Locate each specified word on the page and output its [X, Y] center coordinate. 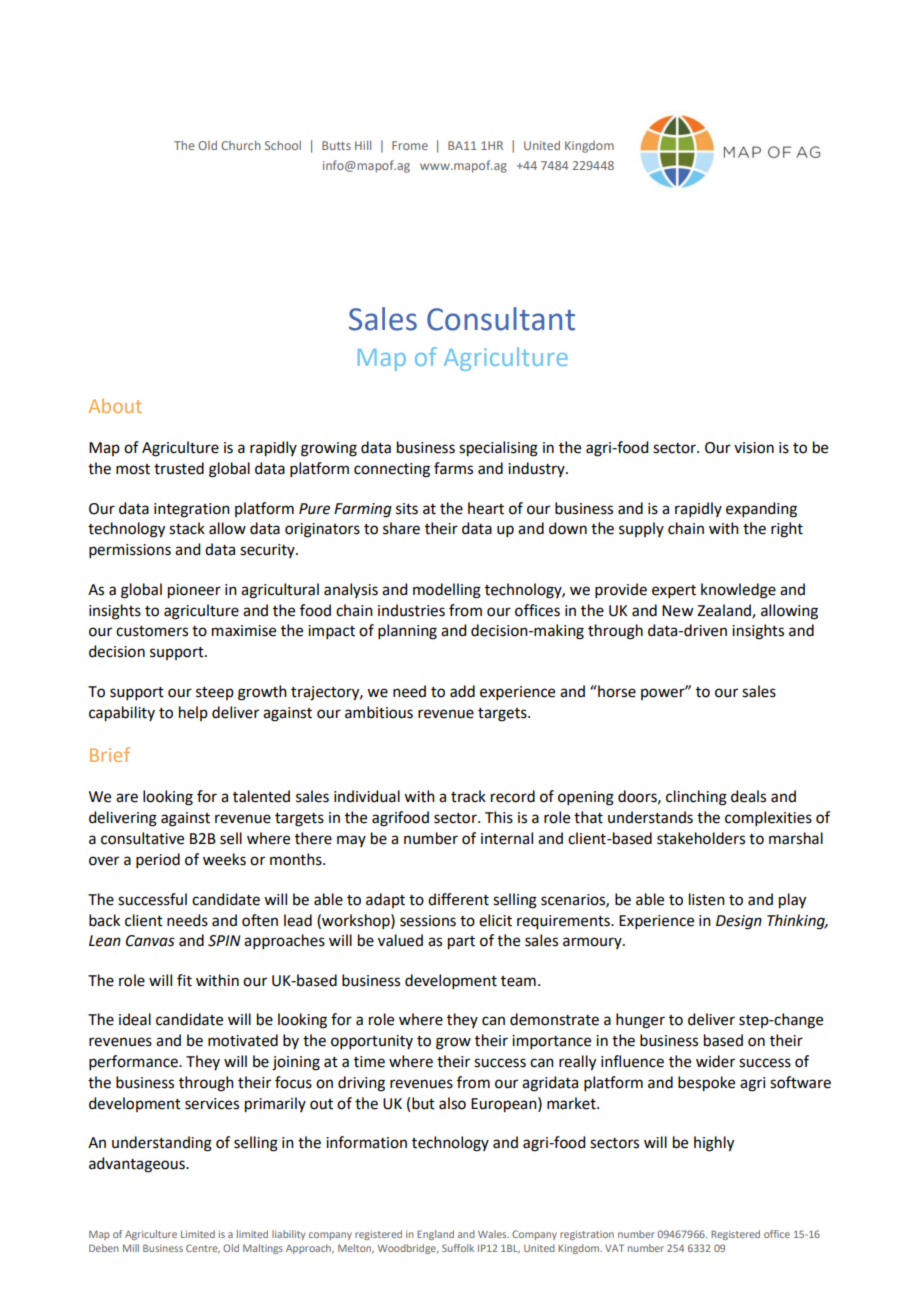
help [193, 713]
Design [739, 922]
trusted [179, 468]
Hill [363, 145]
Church [241, 145]
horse [616, 691]
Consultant [501, 319]
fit [184, 980]
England [435, 1235]
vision [754, 448]
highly [714, 1144]
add [462, 691]
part [461, 943]
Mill [131, 1248]
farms [453, 468]
